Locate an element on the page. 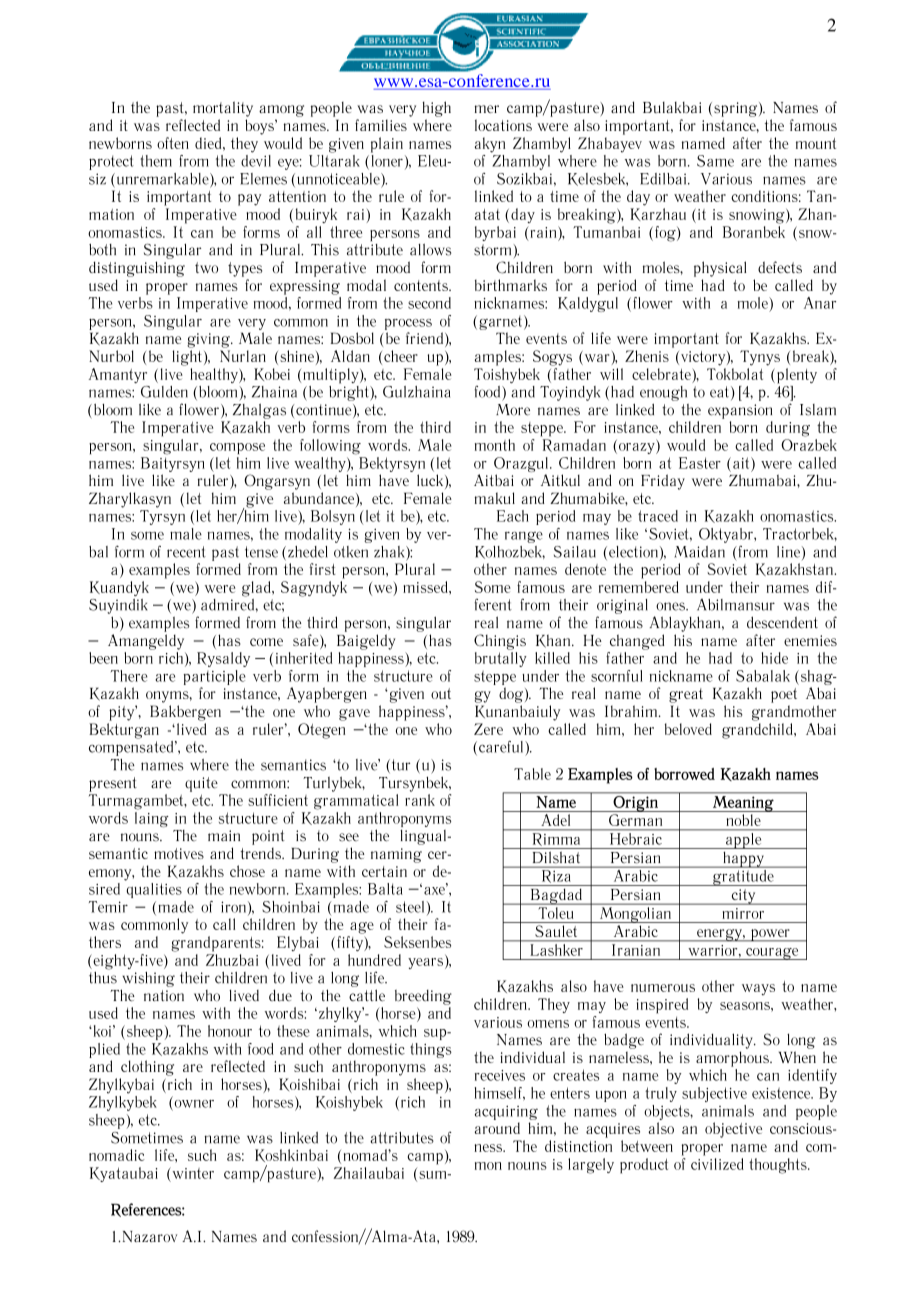 This image has width=924, height=1308. Same is located at coordinates (715, 161).
